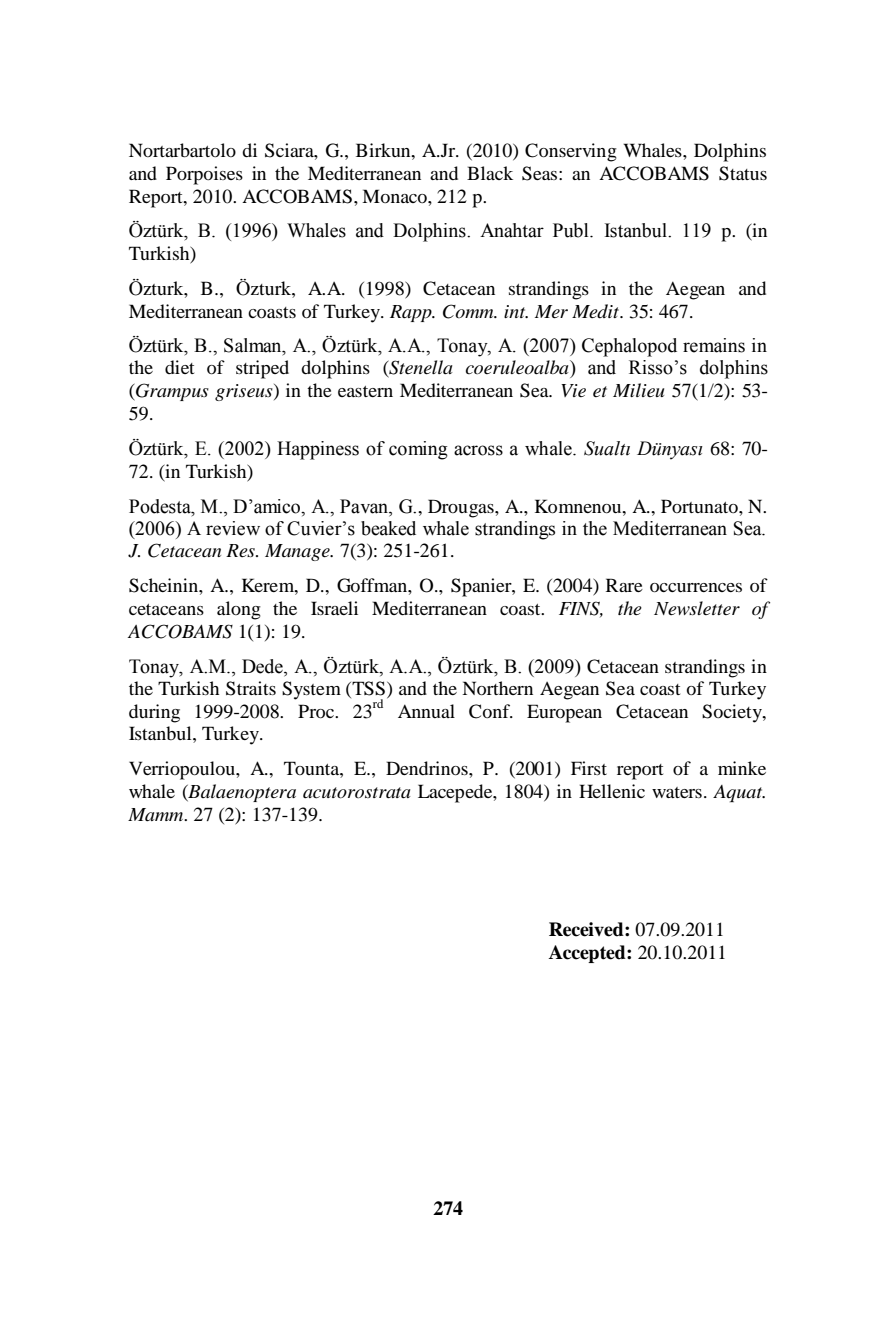  What do you see at coordinates (714, 345) in the image?
I see `remains` at bounding box center [714, 345].
